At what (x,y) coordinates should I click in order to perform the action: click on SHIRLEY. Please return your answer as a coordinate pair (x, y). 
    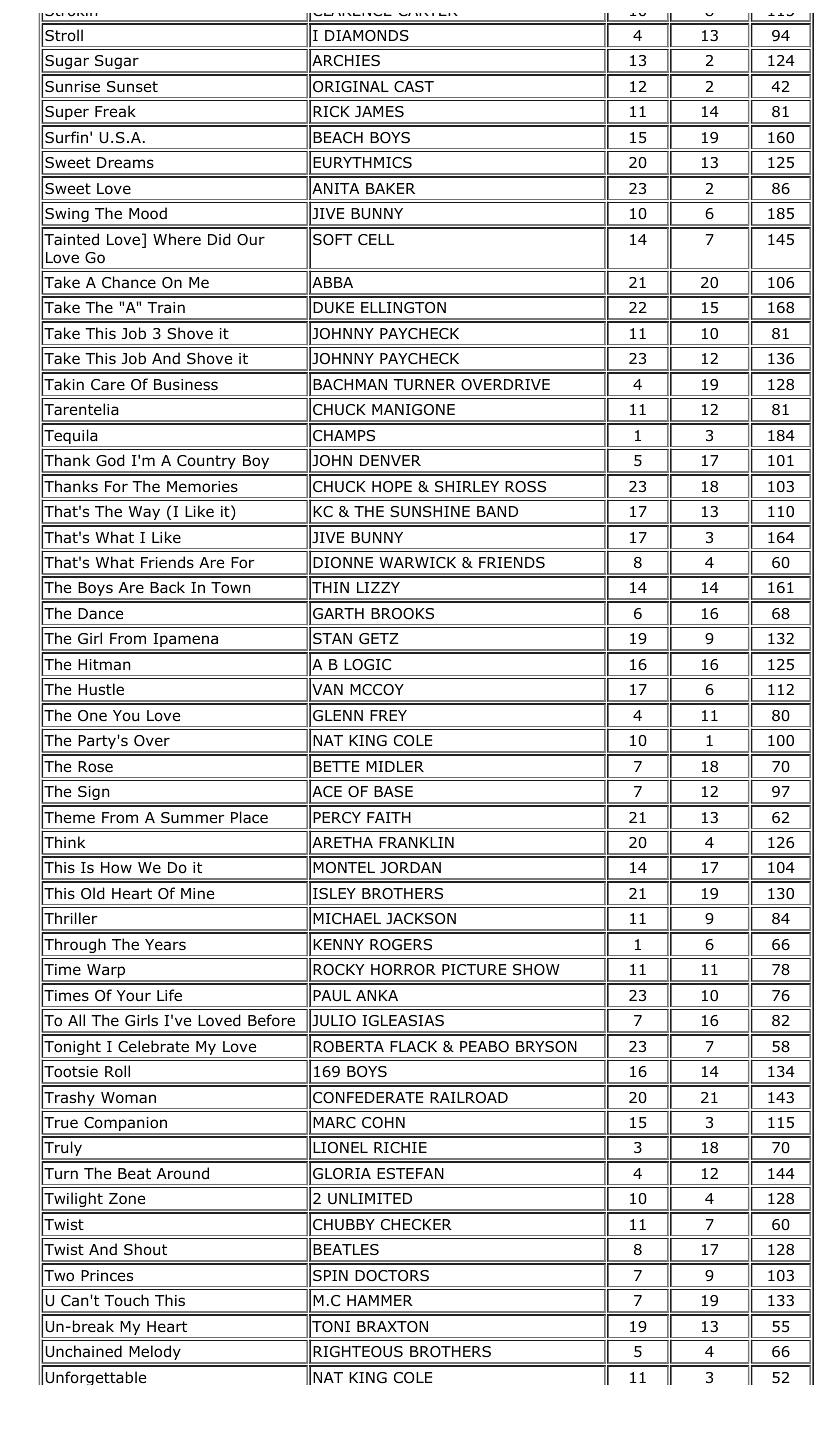
    Looking at the image, I should click on (467, 486).
